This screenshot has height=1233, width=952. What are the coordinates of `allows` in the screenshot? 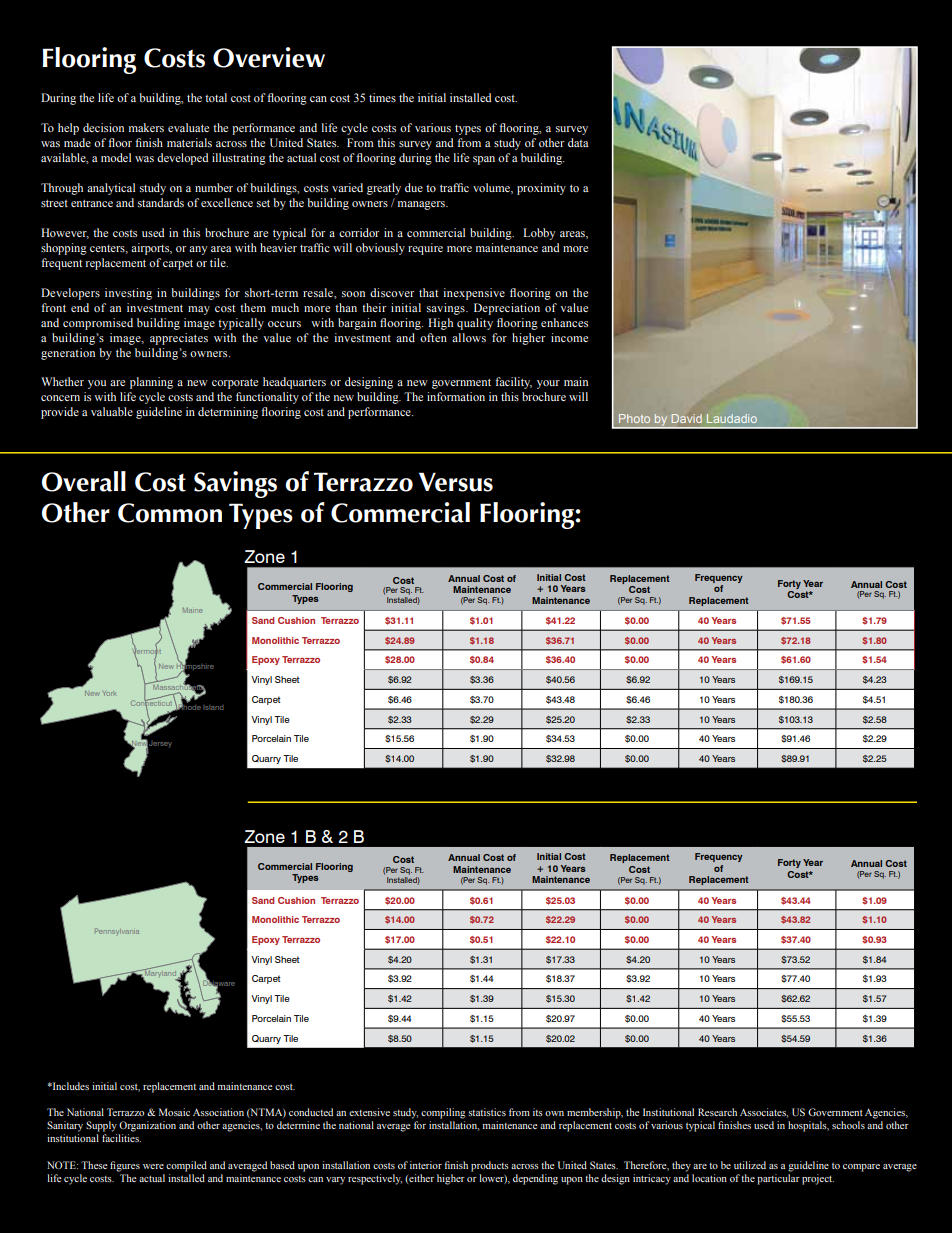 It's located at (469, 337).
